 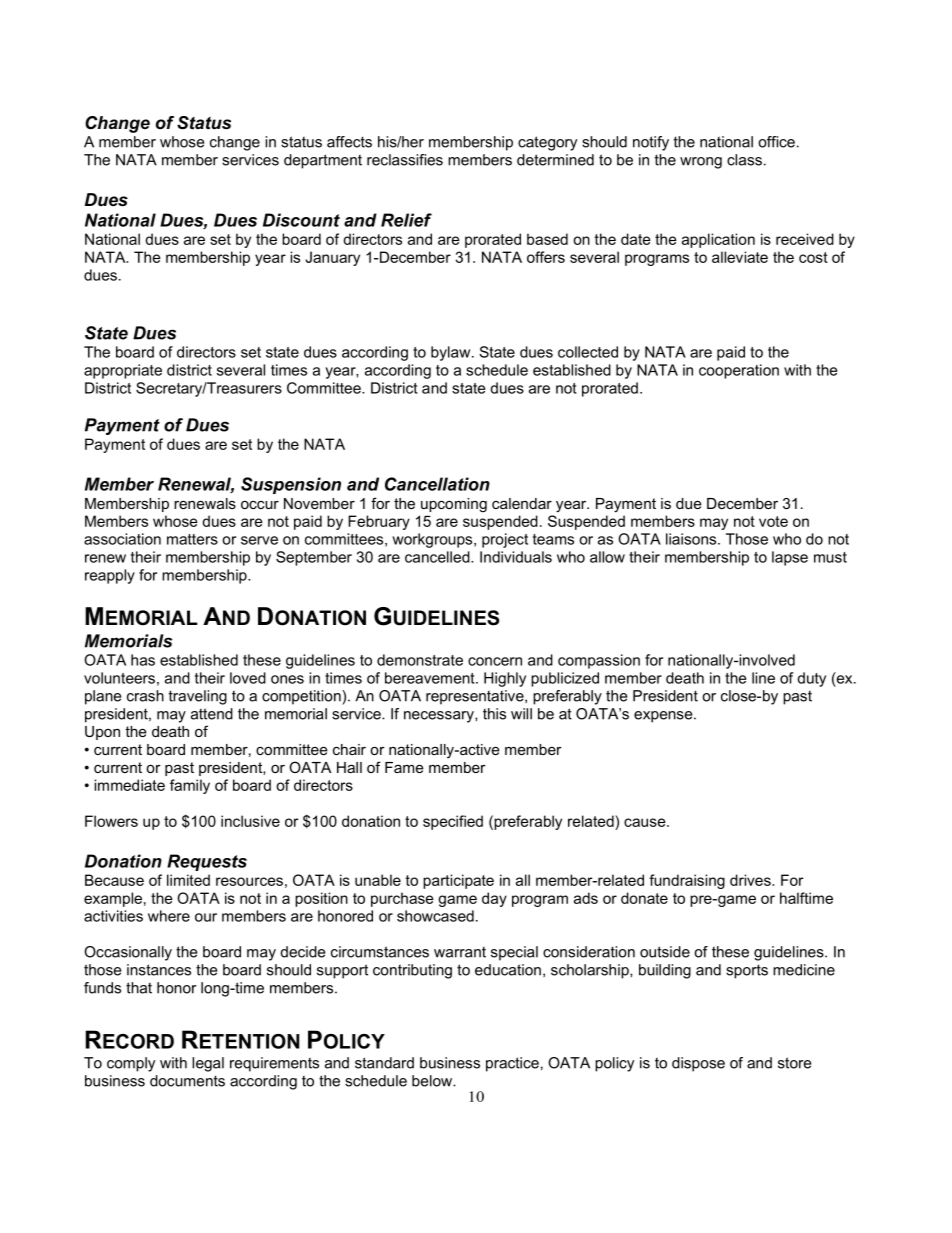 I want to click on determined, so click(x=555, y=160).
